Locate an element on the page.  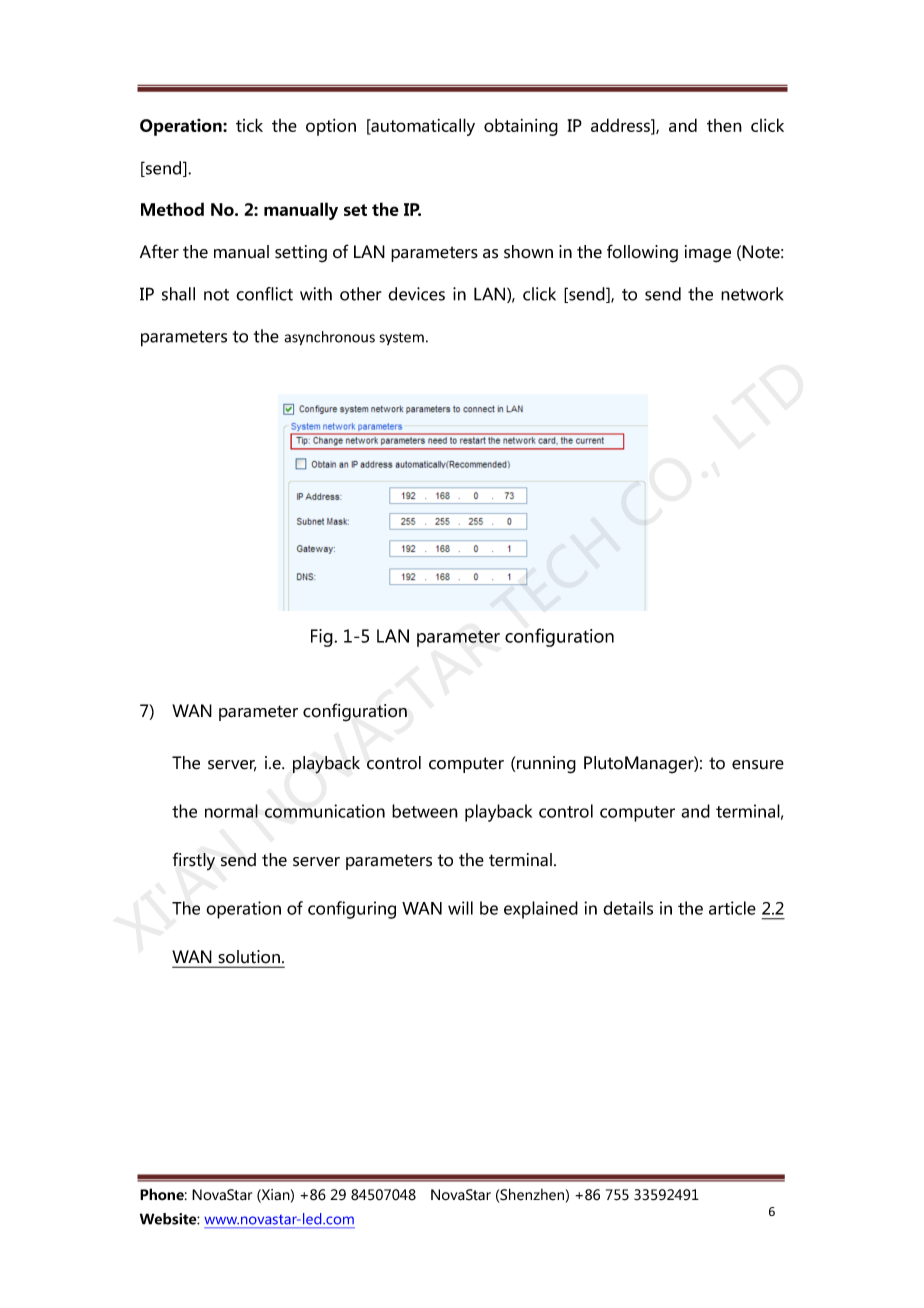
conflict is located at coordinates (264, 294).
